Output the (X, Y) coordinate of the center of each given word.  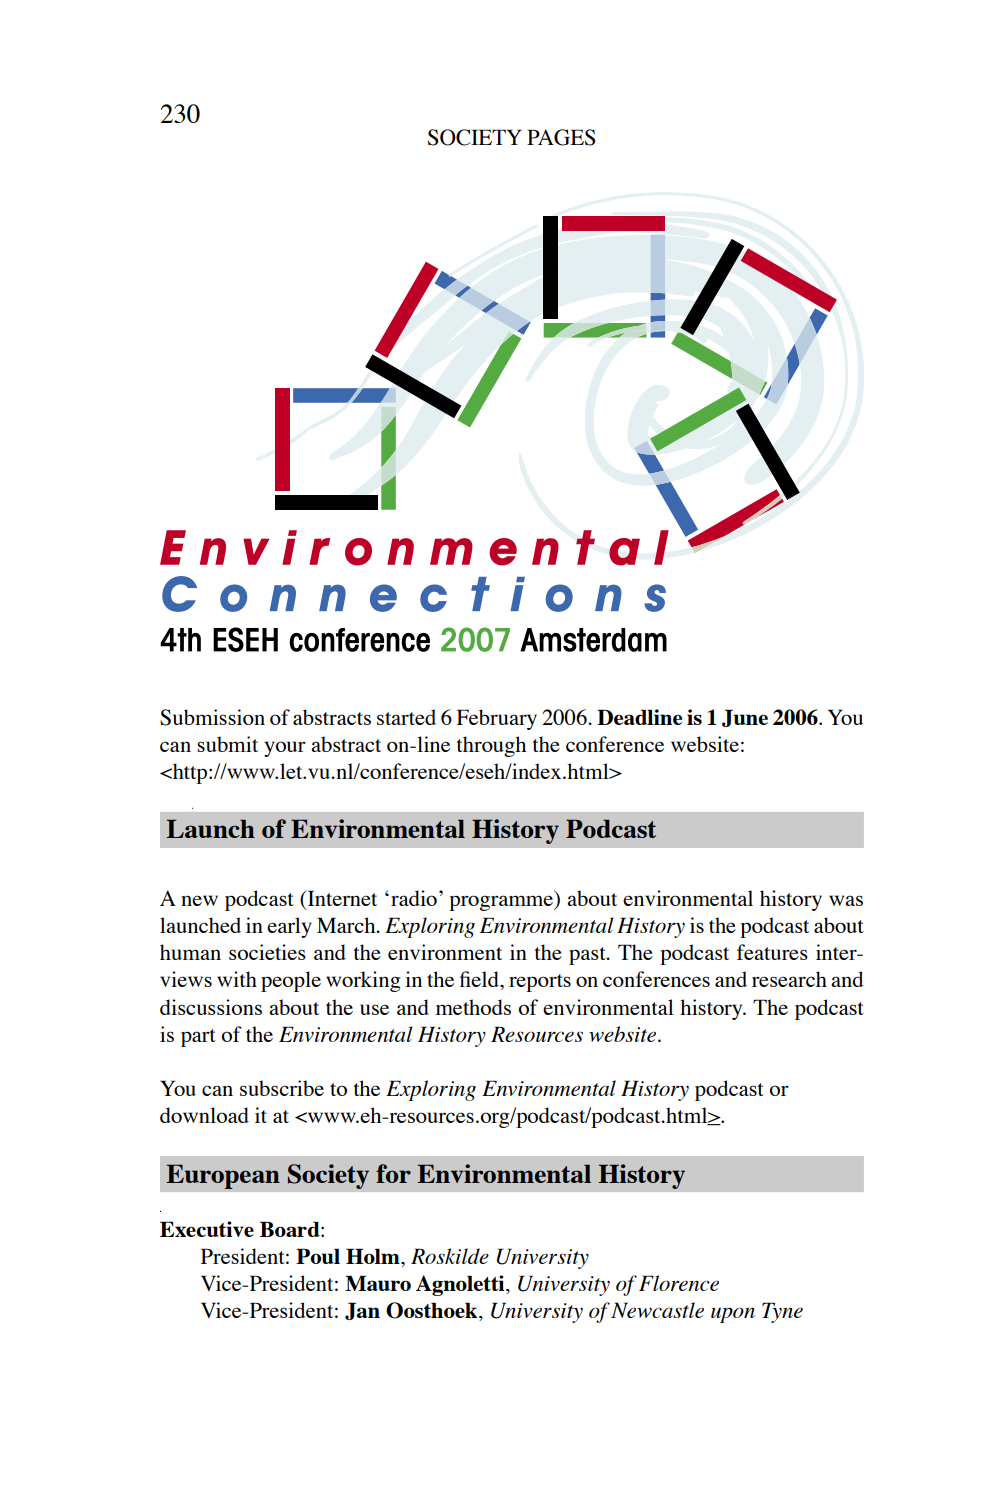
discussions (211, 1007)
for (393, 1173)
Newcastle (657, 1310)
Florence (679, 1283)
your (285, 749)
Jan (362, 1311)
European (223, 1176)
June (745, 718)
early (289, 927)
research (789, 979)
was (846, 900)
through (491, 746)
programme (502, 903)
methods (473, 1007)
